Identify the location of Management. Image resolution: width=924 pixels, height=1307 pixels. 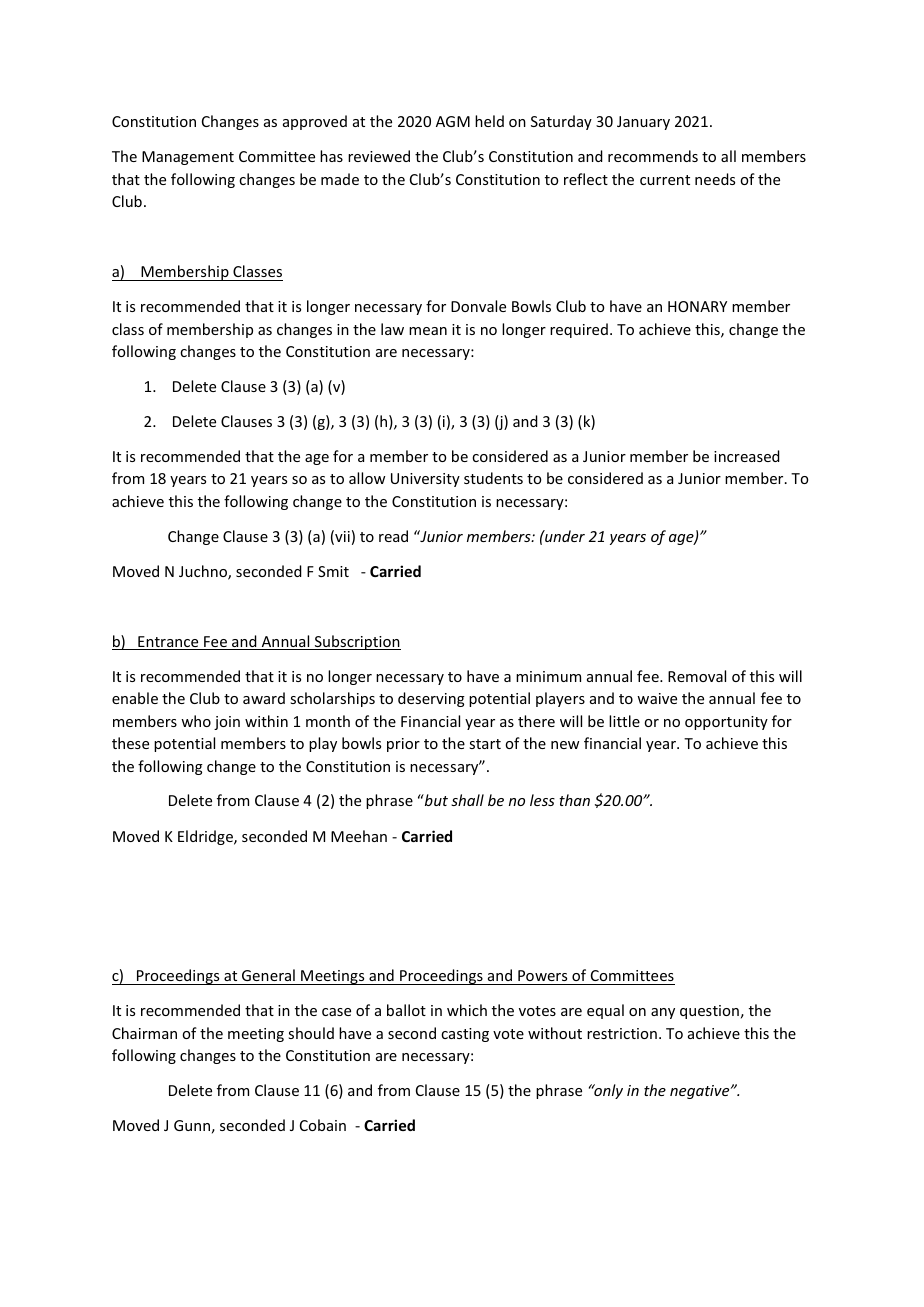
(188, 158).
